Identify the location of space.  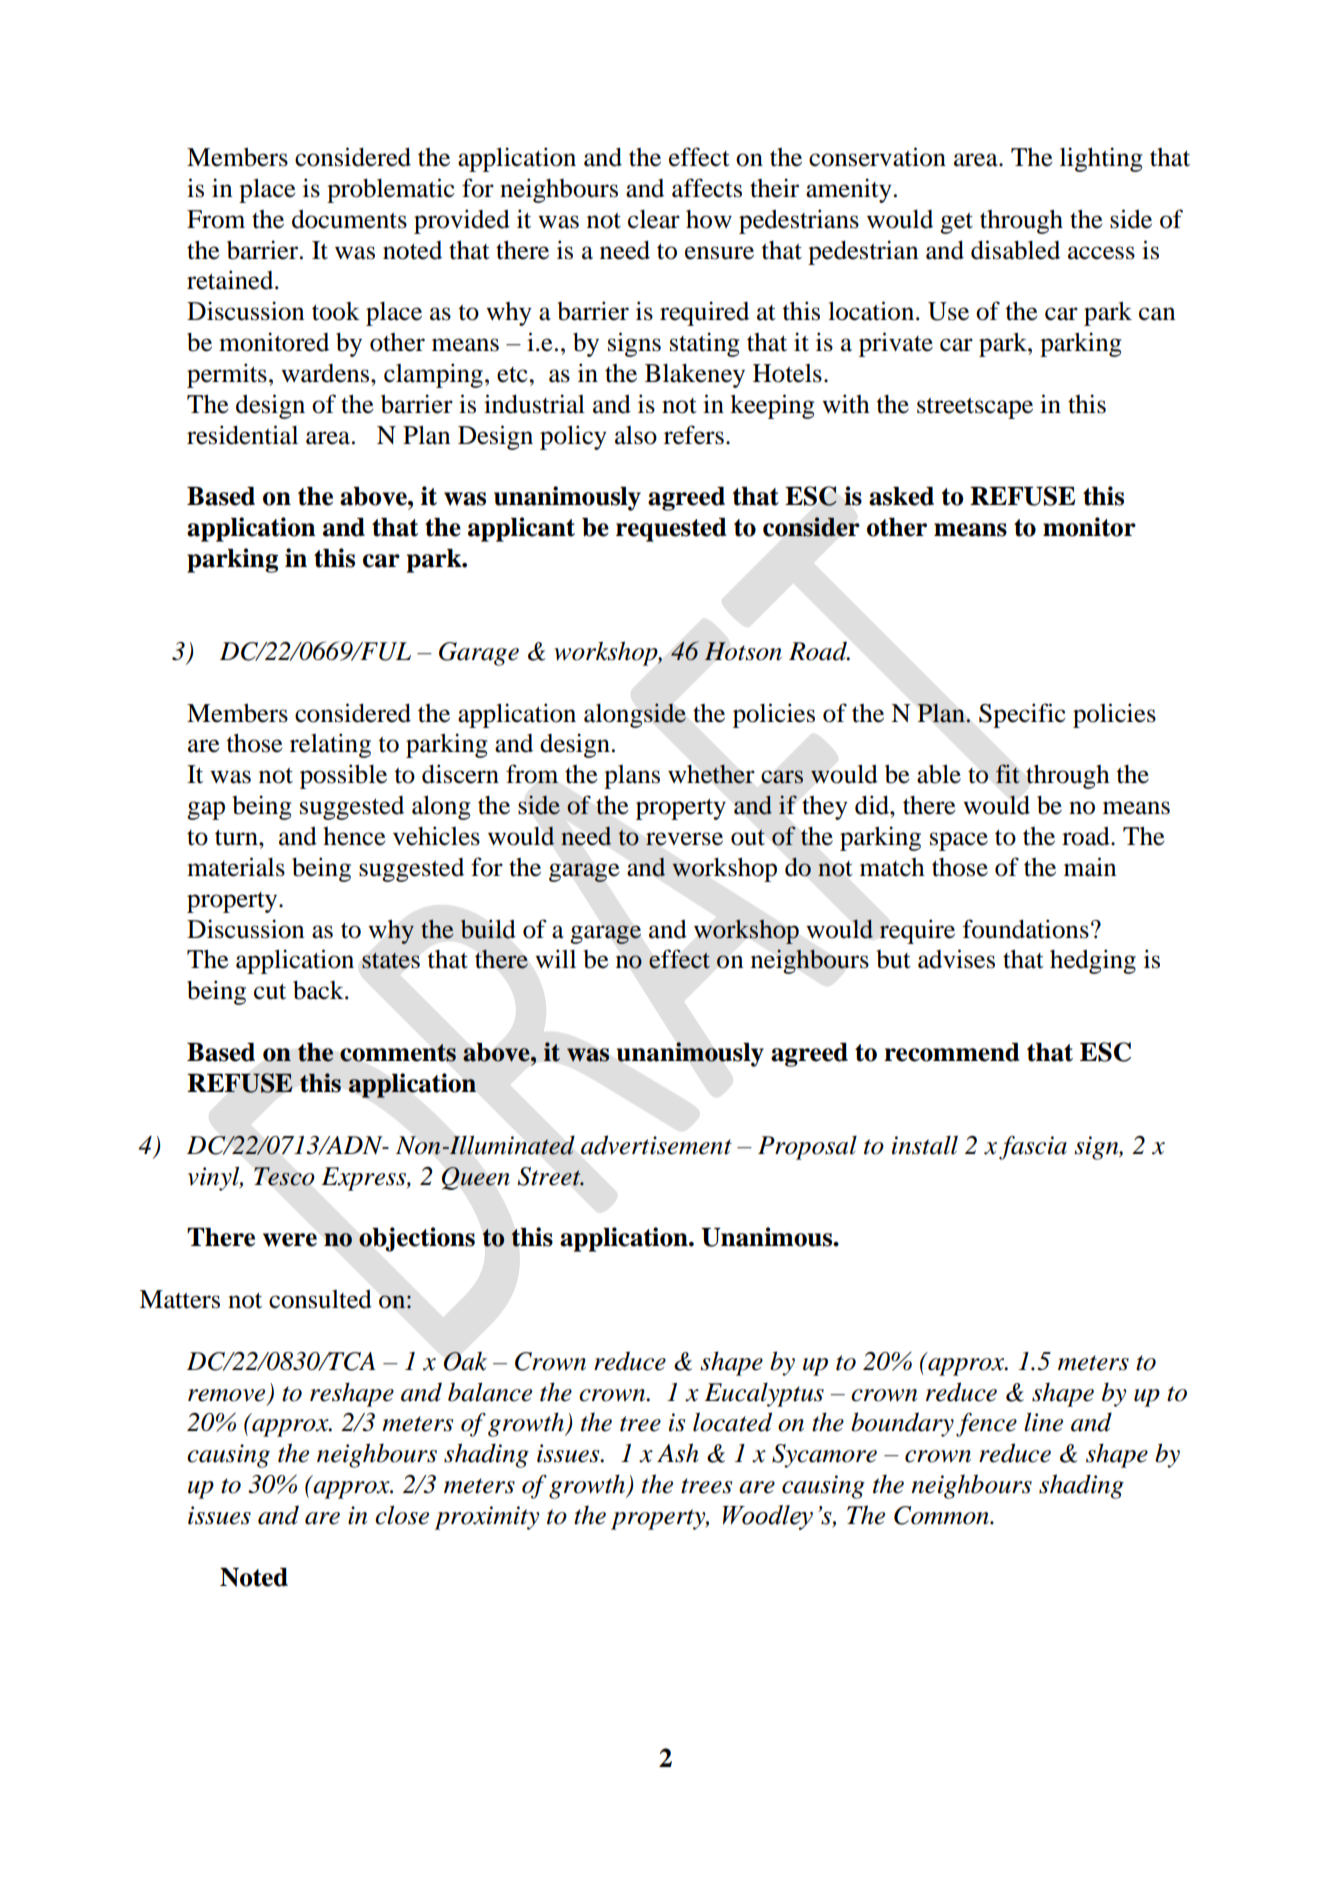
(959, 841).
